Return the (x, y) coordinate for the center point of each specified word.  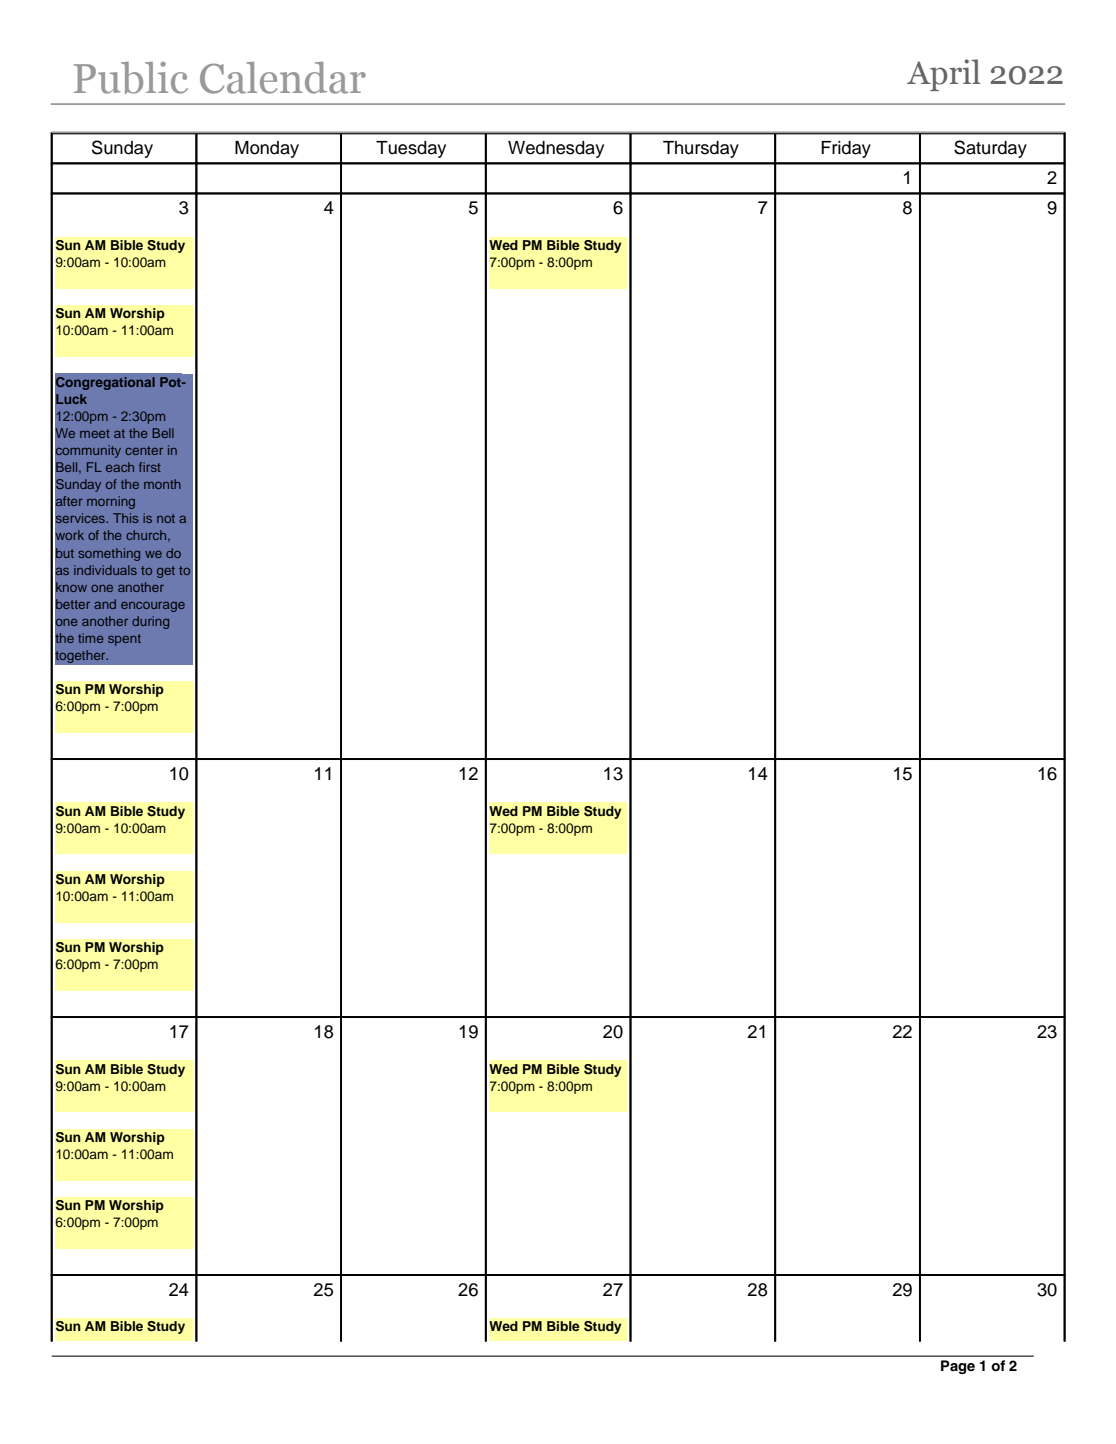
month (162, 484)
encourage (153, 607)
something (109, 554)
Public (131, 78)
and (105, 604)
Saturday (990, 149)
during (150, 622)
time (90, 638)
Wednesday (556, 149)
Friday (846, 149)
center (144, 450)
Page (958, 1367)
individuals (105, 570)
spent (124, 640)
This (125, 518)
